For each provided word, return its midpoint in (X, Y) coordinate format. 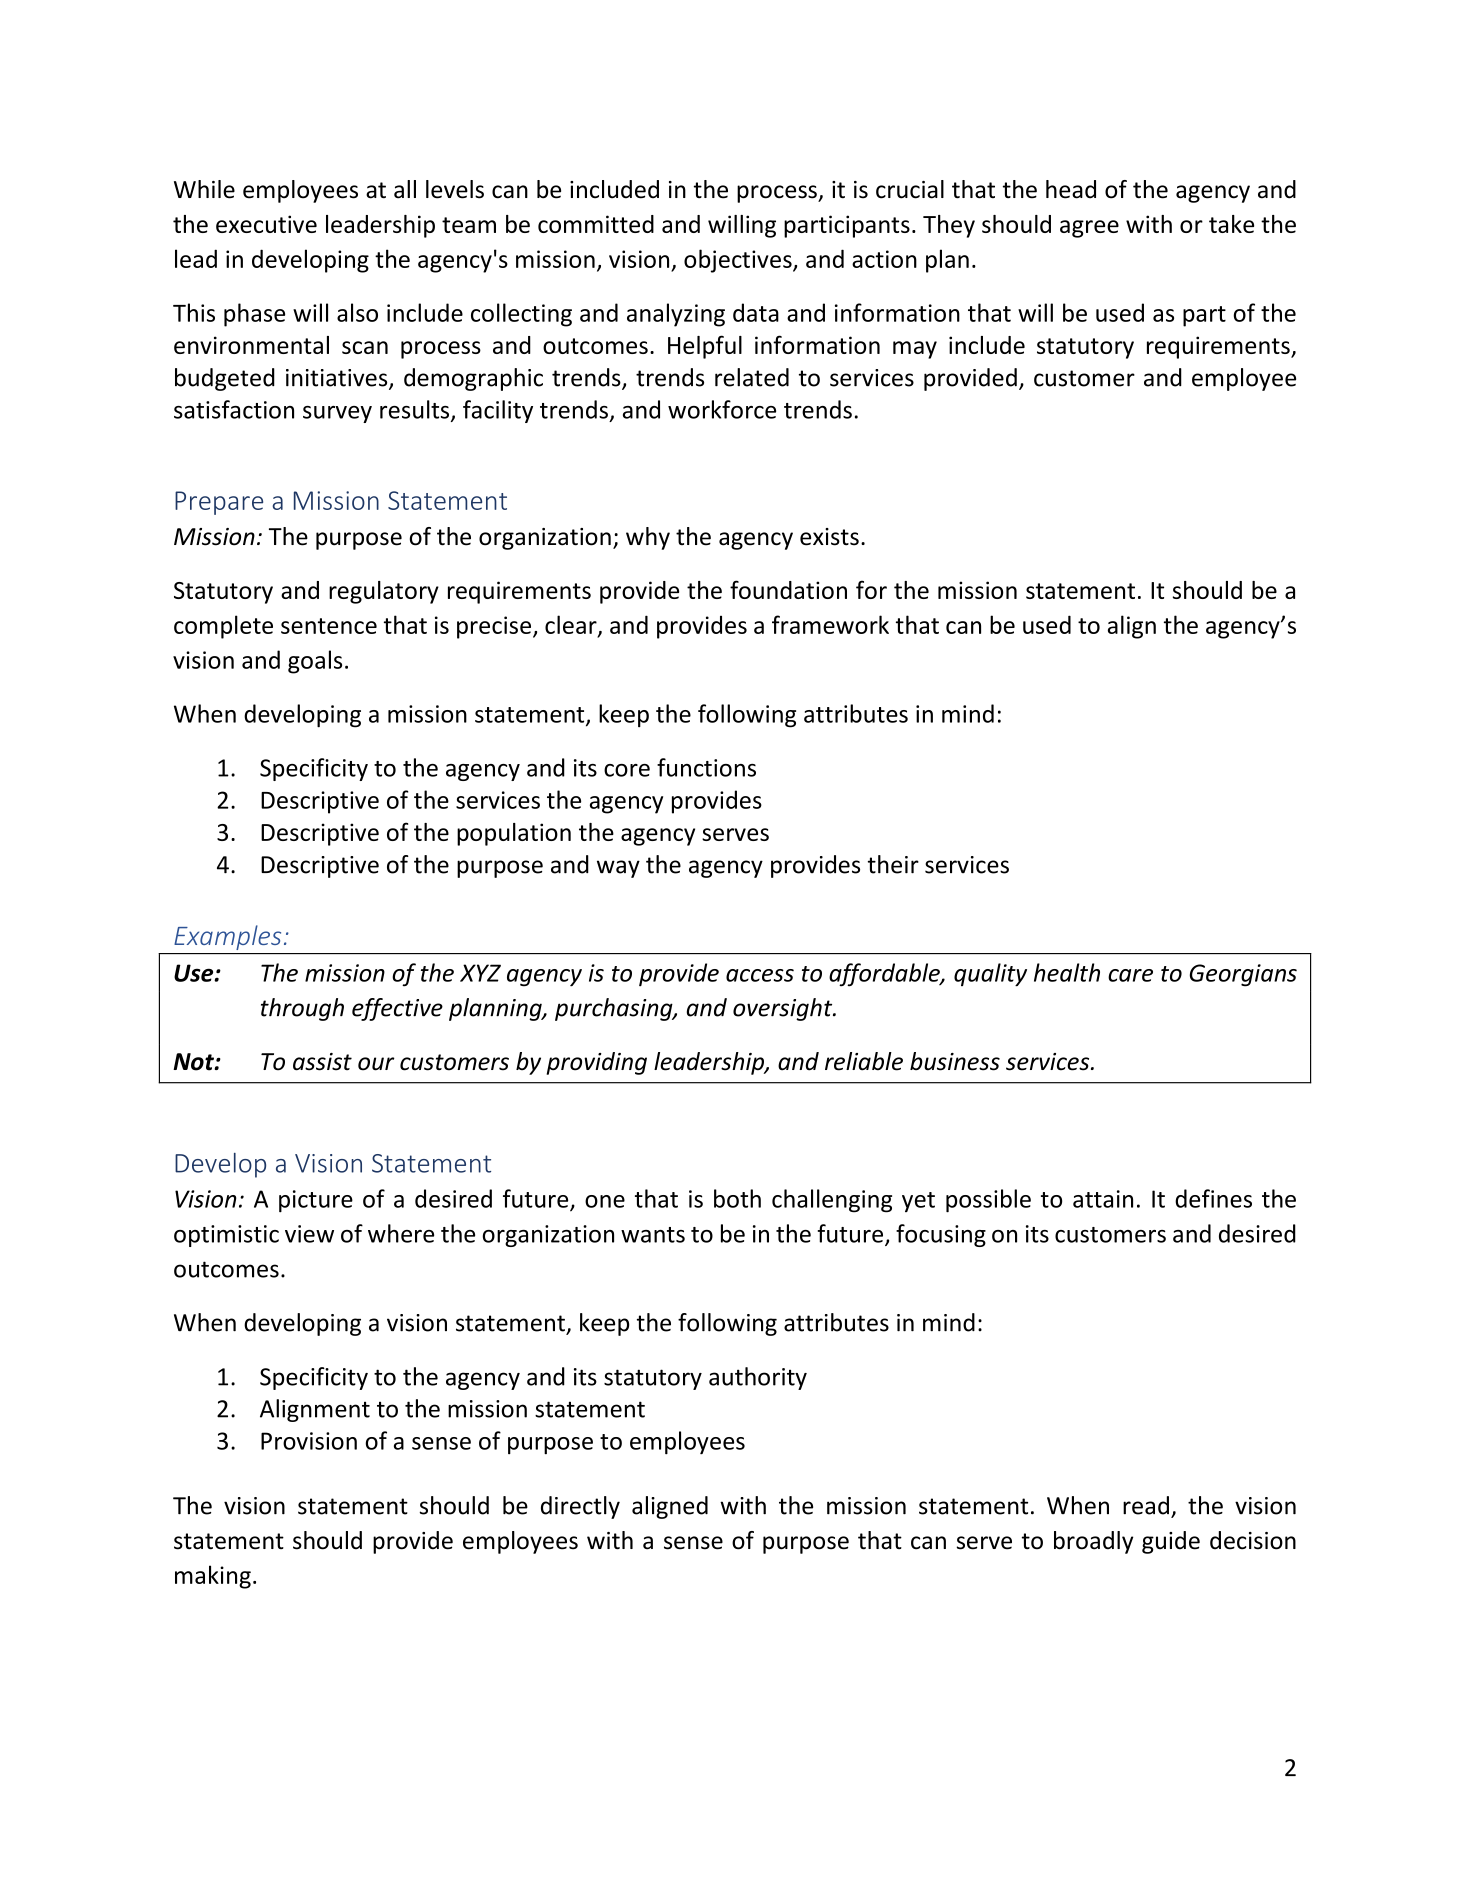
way (618, 869)
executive (266, 224)
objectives (739, 261)
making (213, 1577)
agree (1089, 229)
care (1130, 975)
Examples (228, 937)
